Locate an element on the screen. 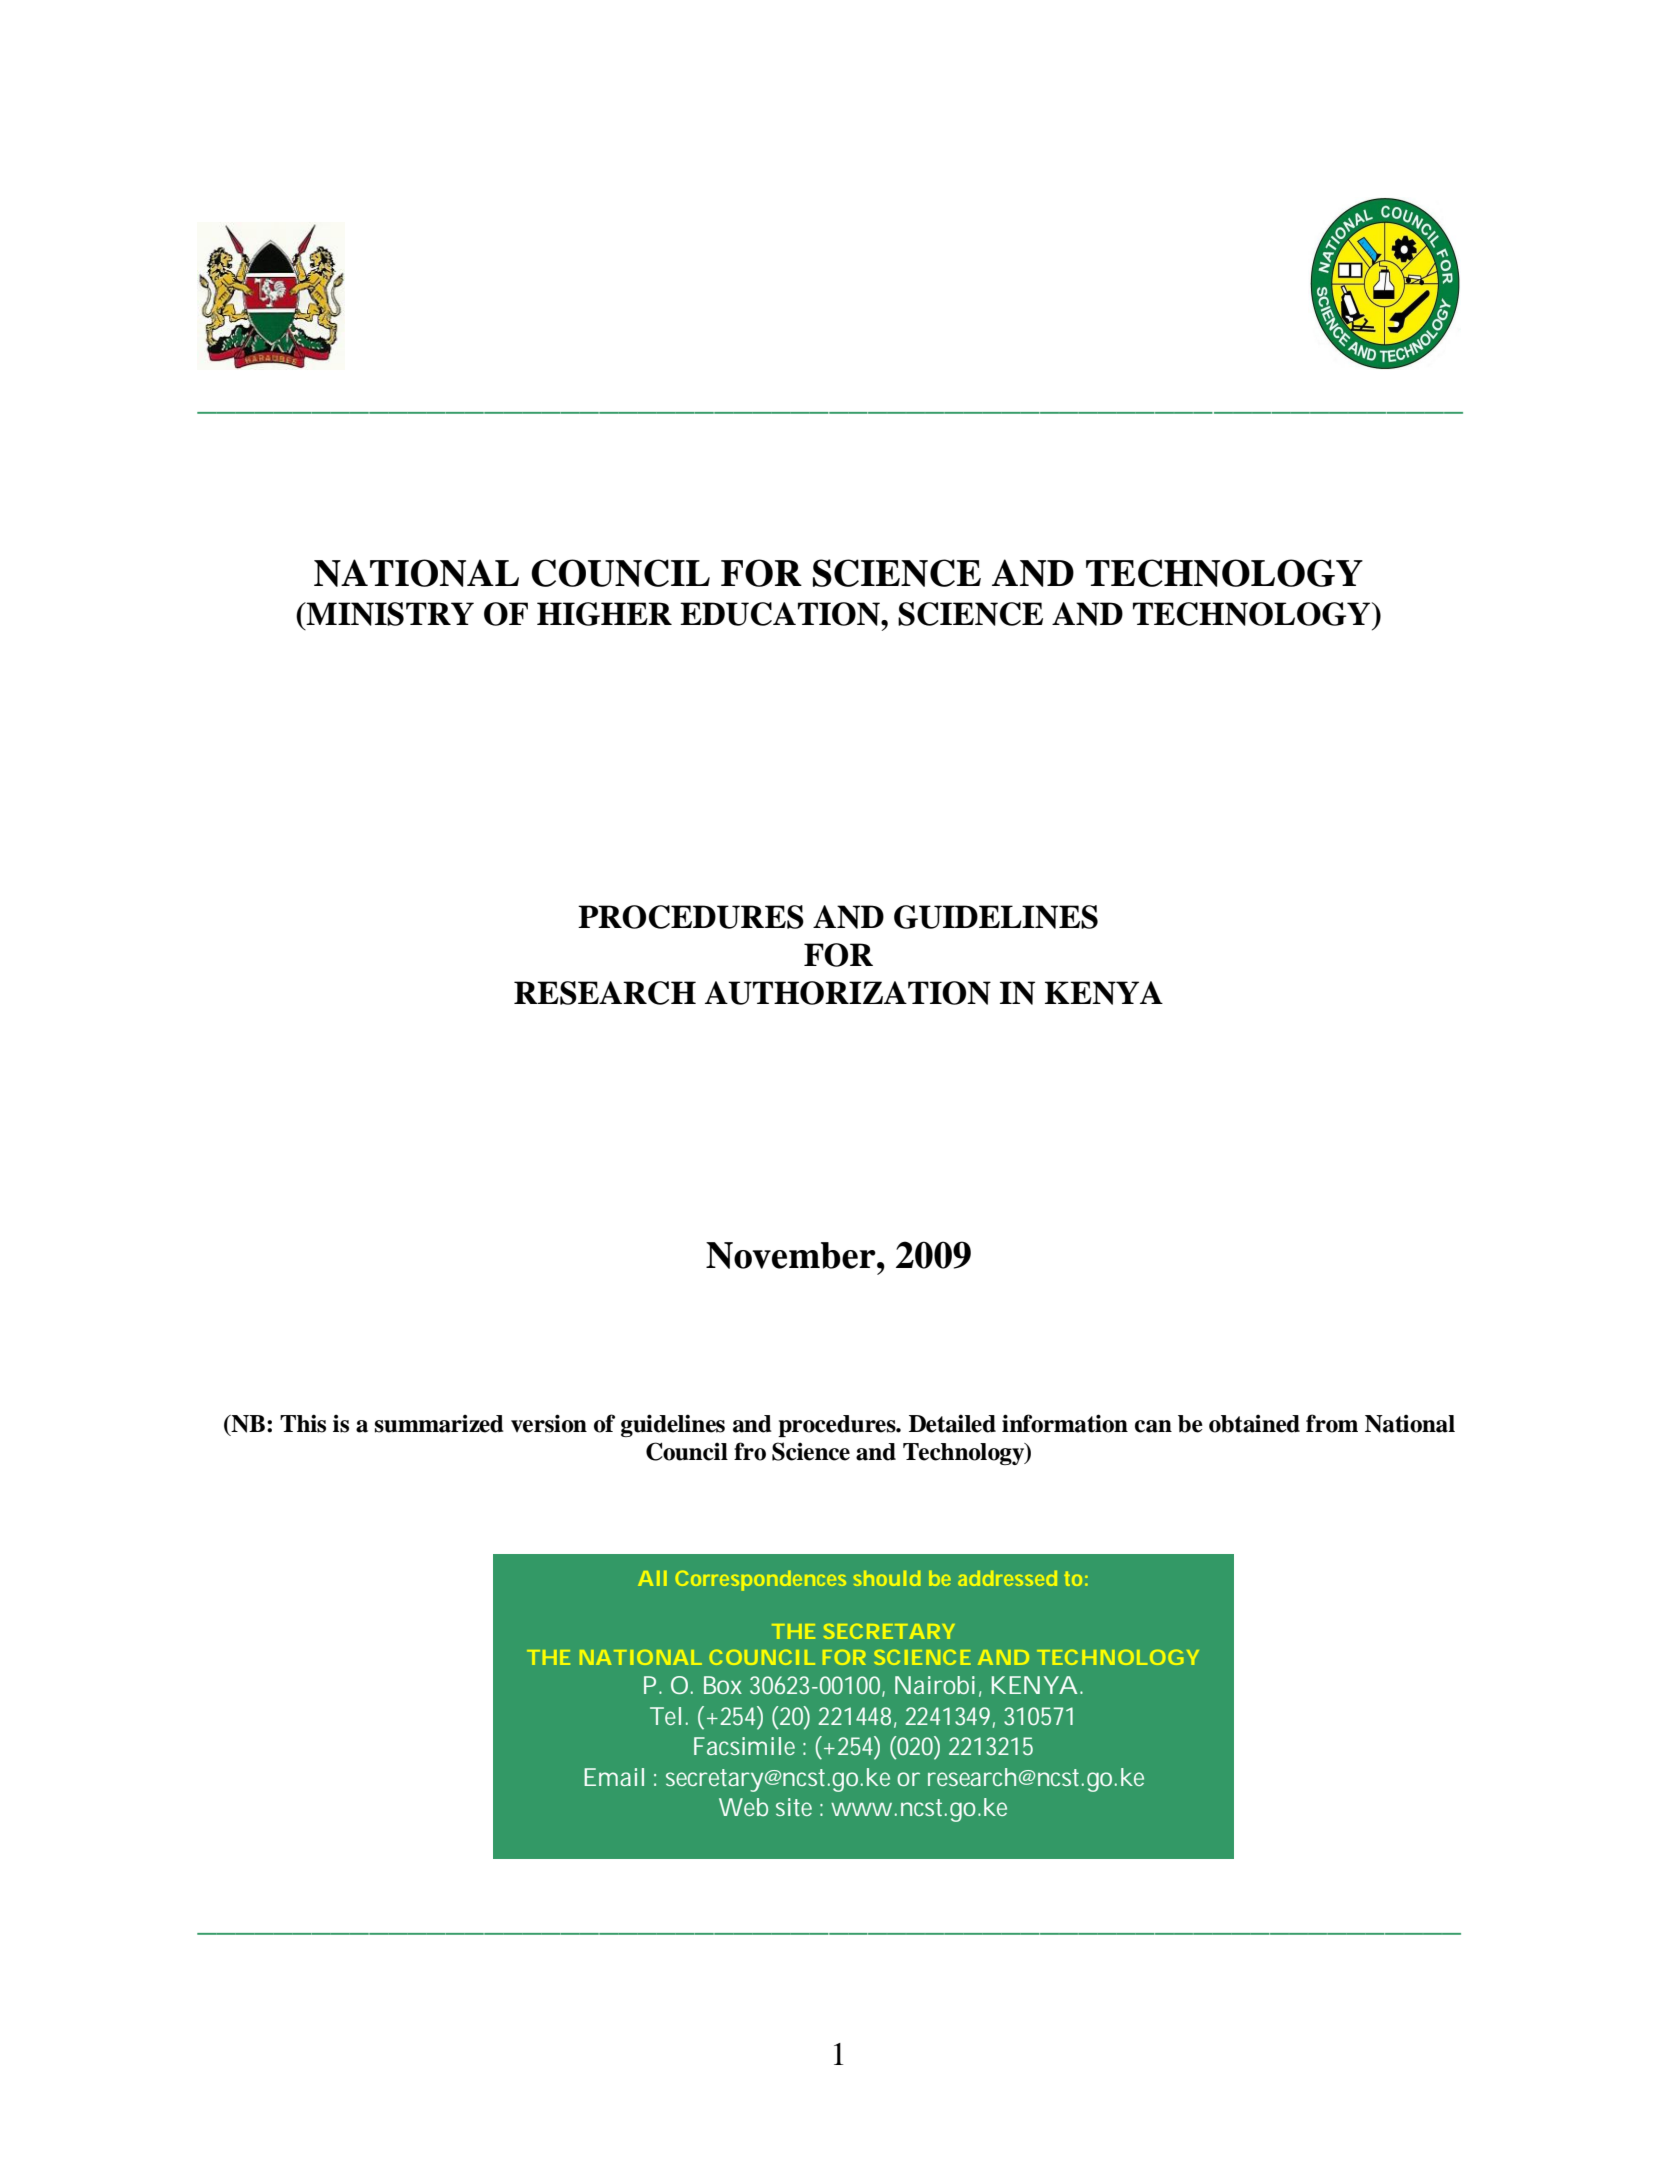 The image size is (1678, 2172). summarized is located at coordinates (439, 1423).
